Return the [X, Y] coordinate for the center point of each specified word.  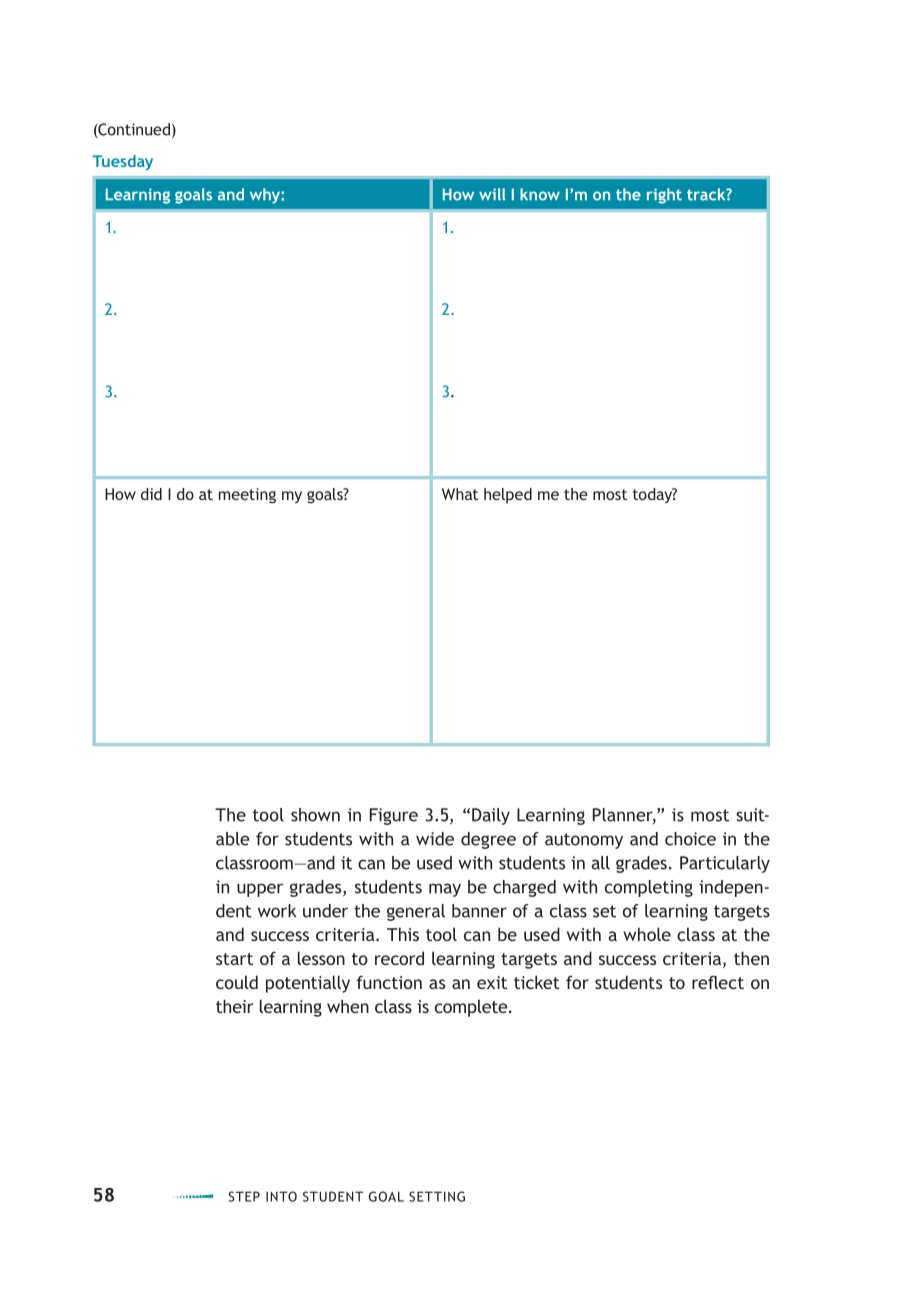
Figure [394, 816]
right [664, 196]
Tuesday [122, 162]
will [492, 194]
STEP [244, 1196]
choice [690, 839]
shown [315, 815]
